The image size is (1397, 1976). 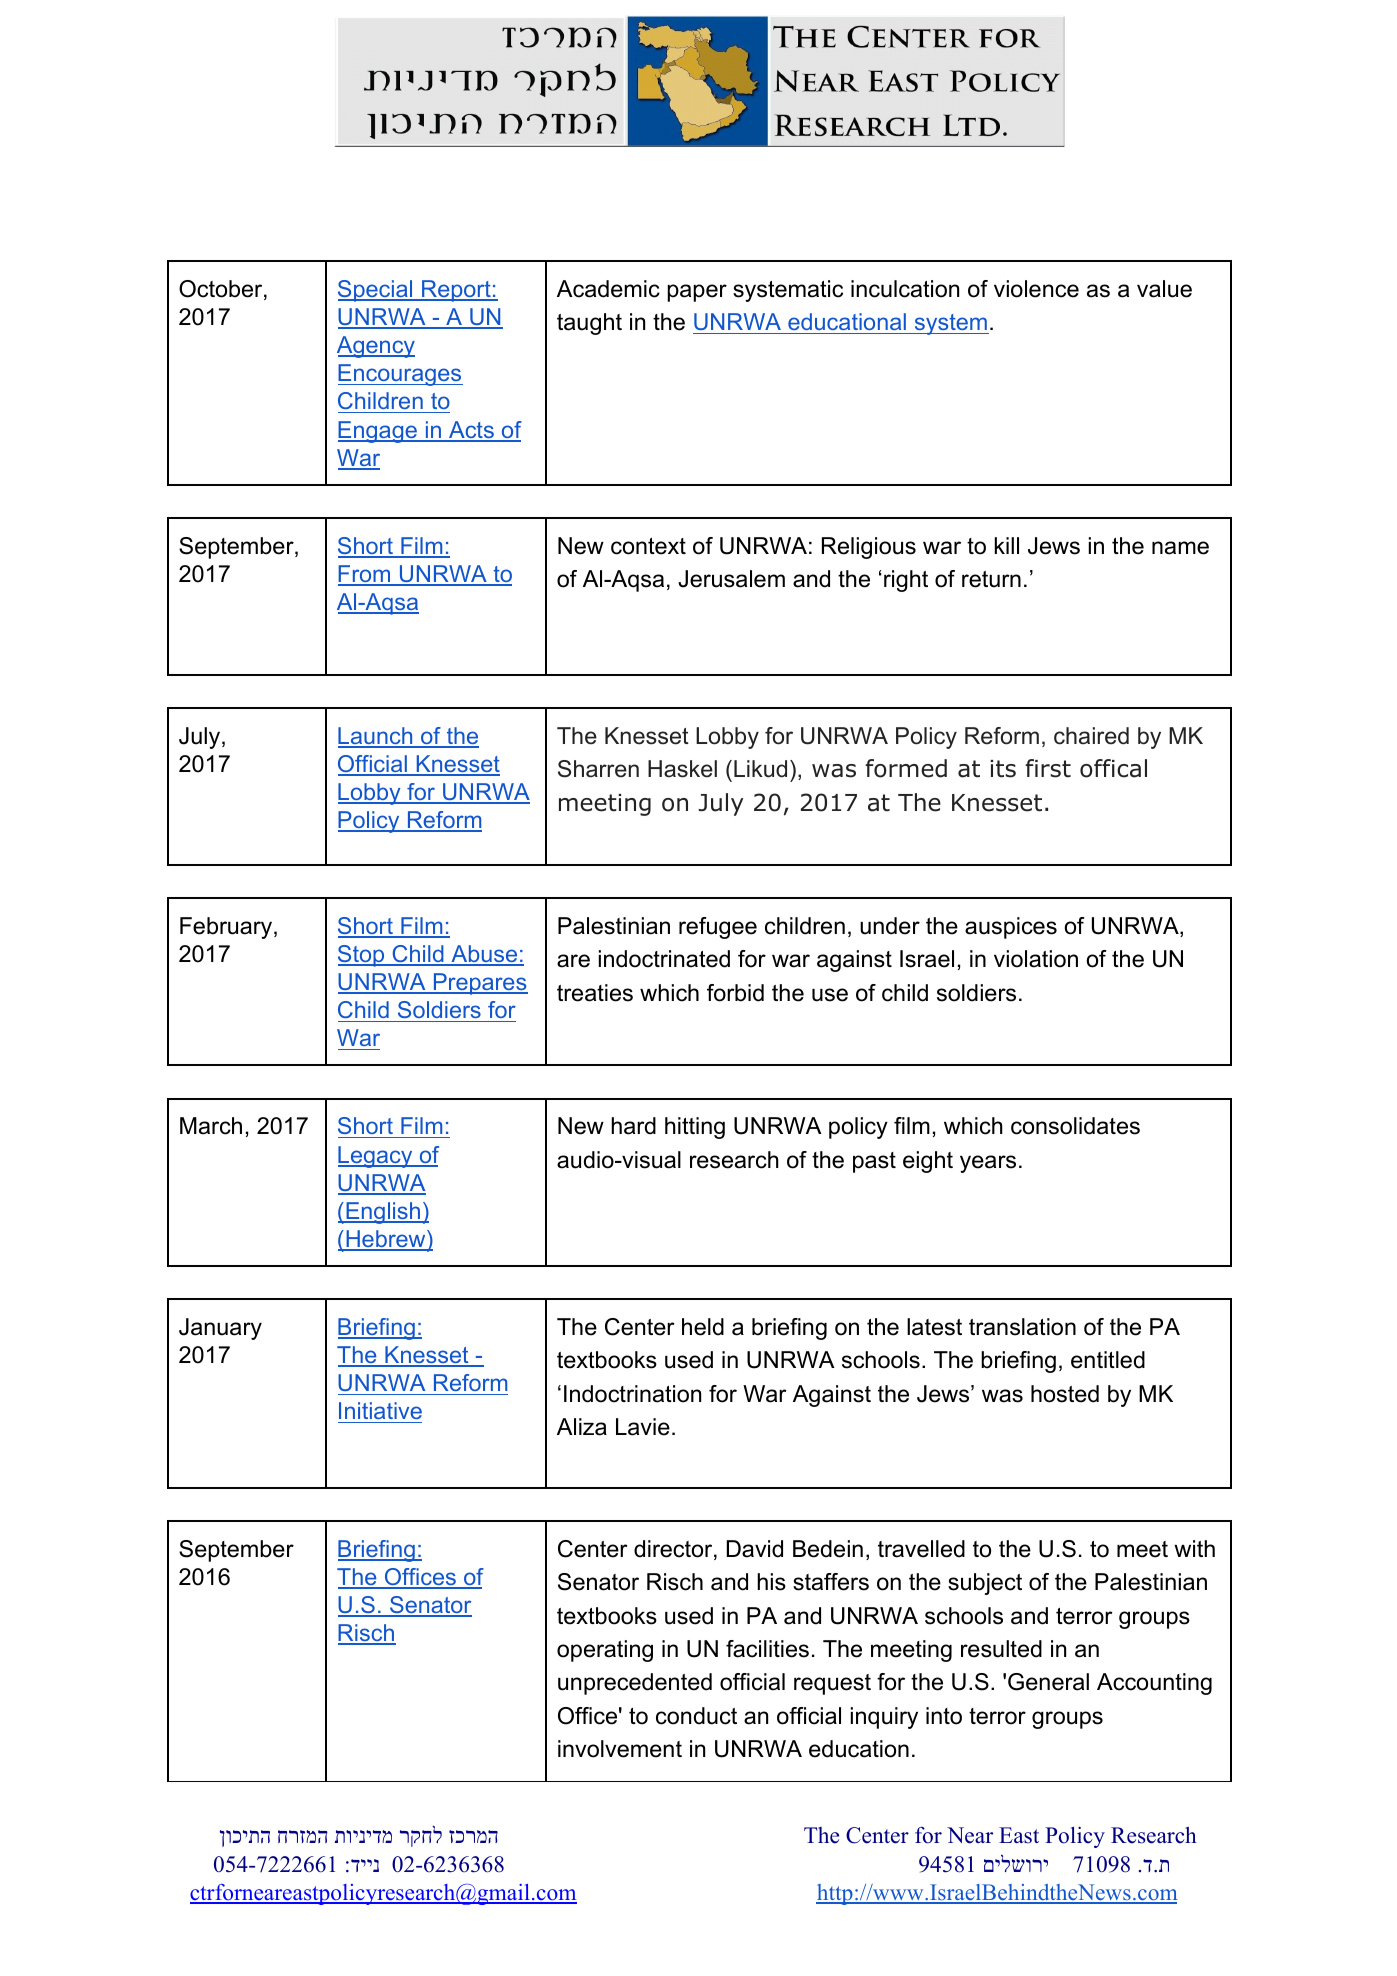 What do you see at coordinates (1036, 289) in the image?
I see `violence` at bounding box center [1036, 289].
